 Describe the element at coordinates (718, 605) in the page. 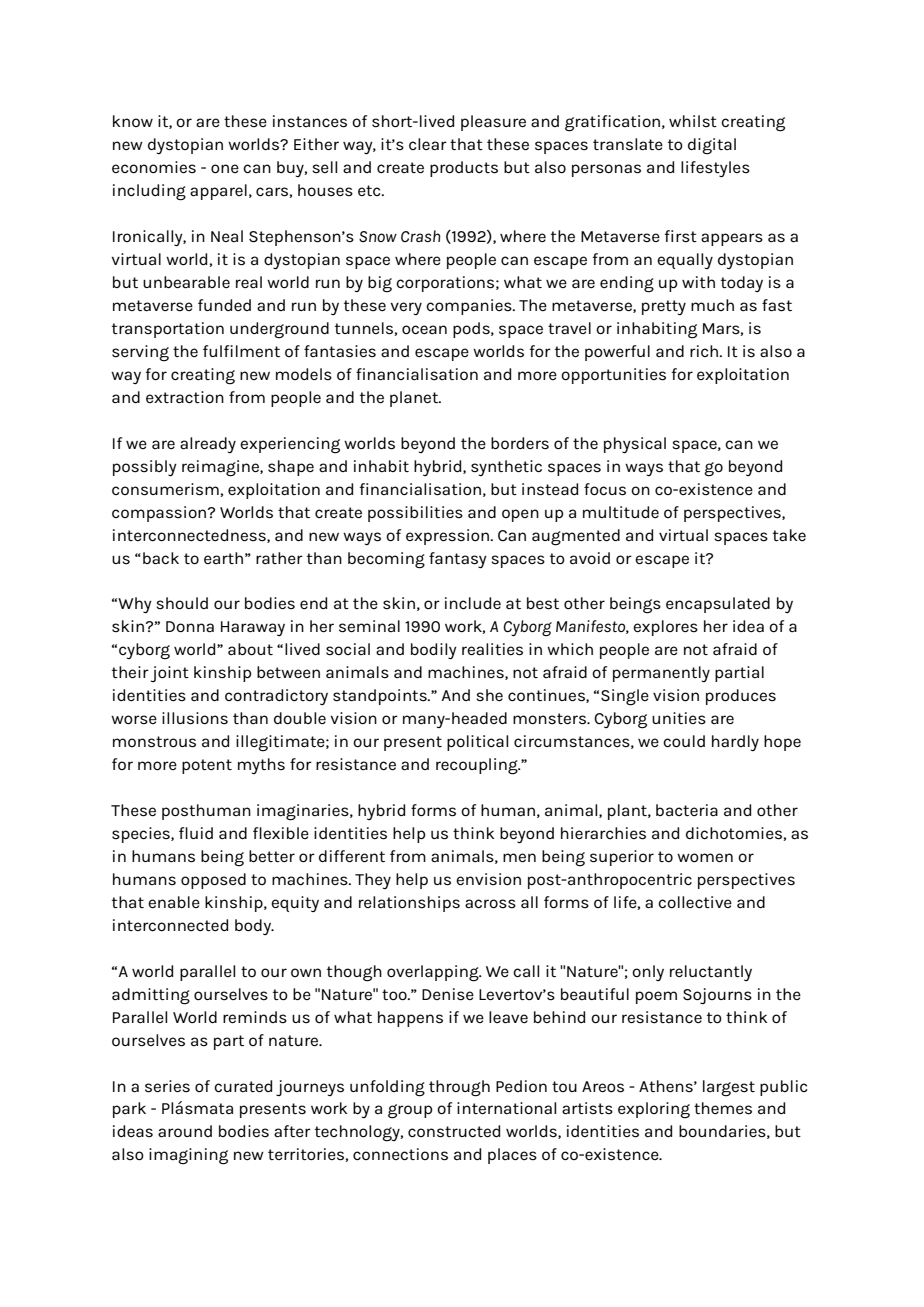

I see `encapsulated` at that location.
